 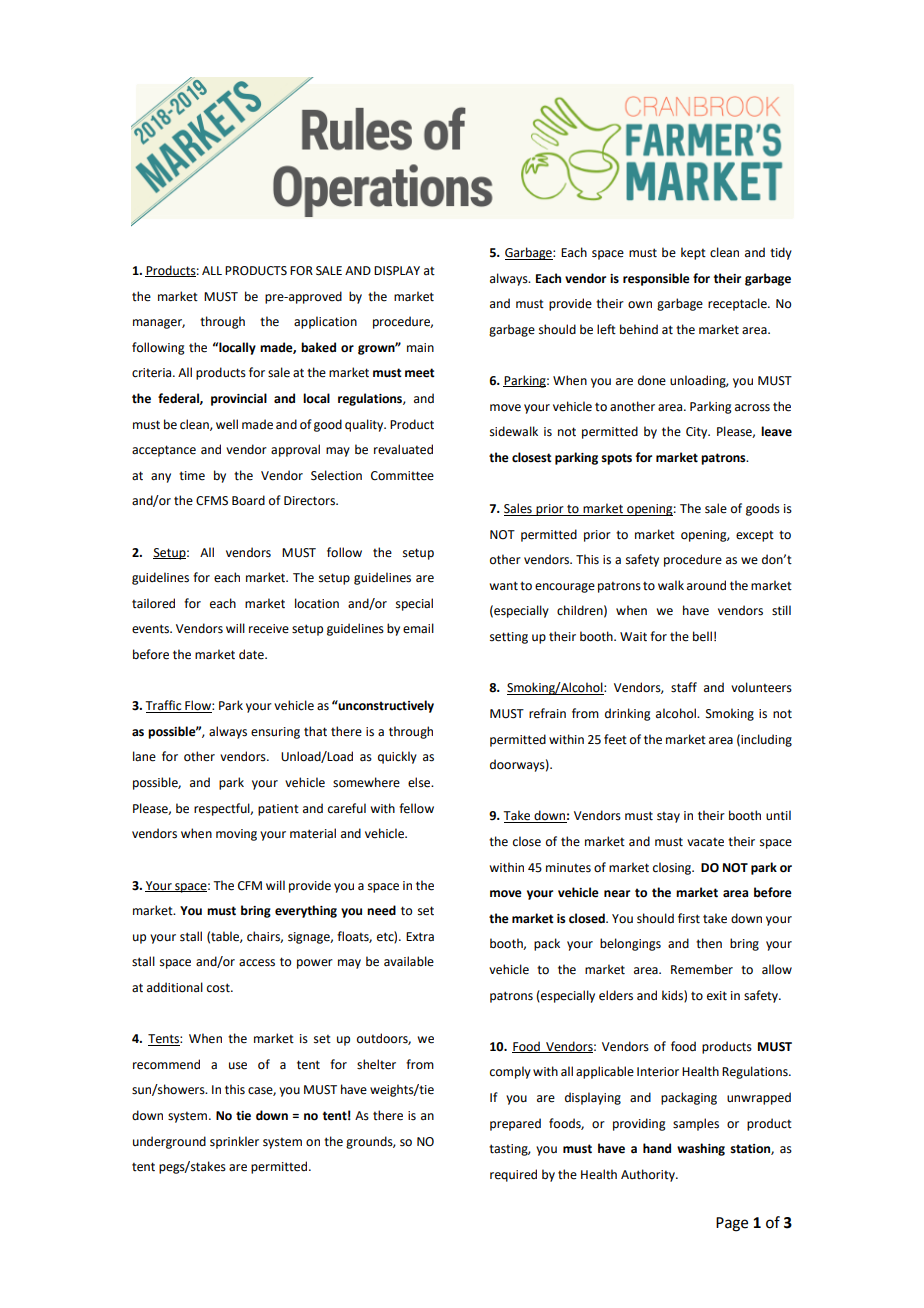 What do you see at coordinates (325, 322) in the screenshot?
I see `application` at bounding box center [325, 322].
